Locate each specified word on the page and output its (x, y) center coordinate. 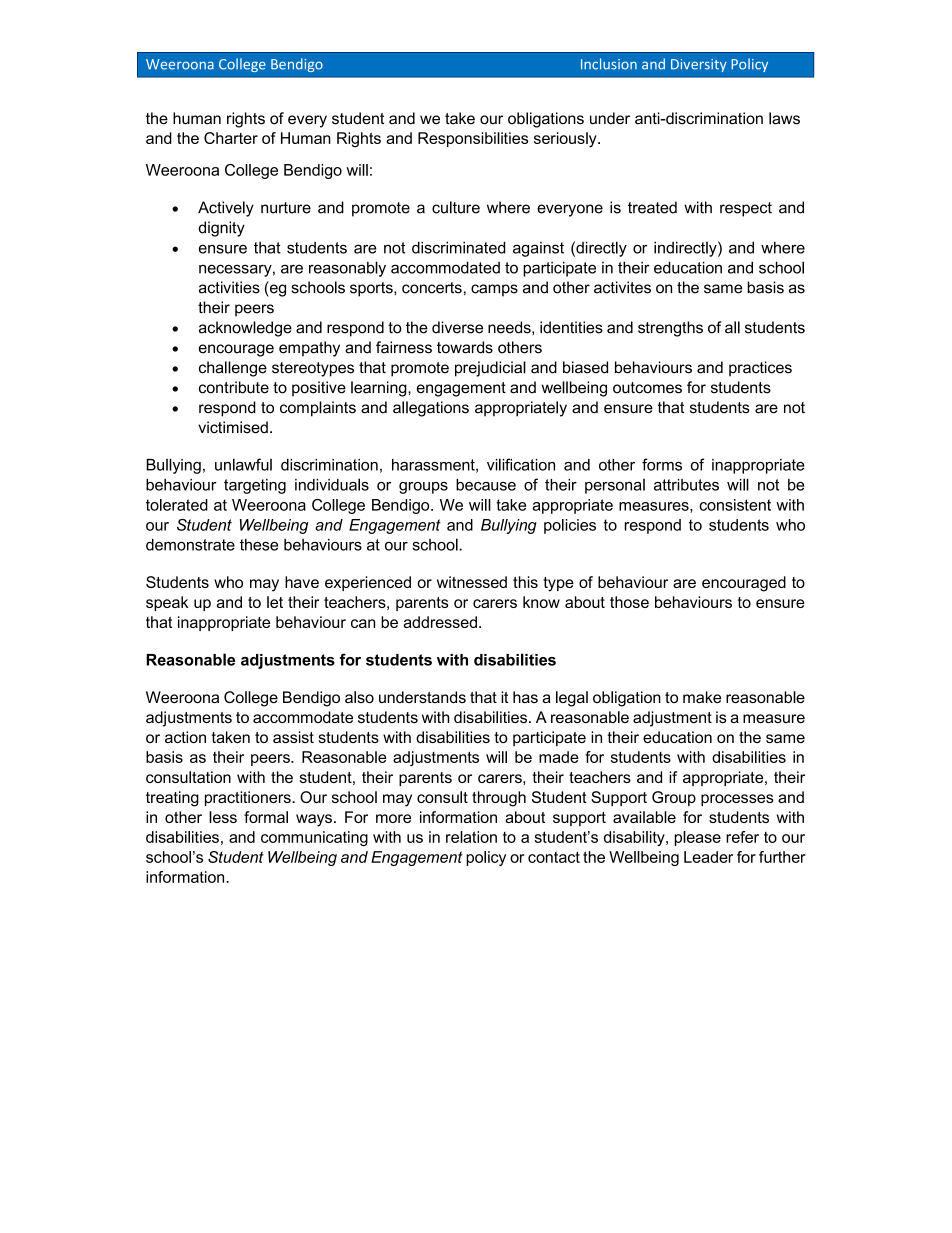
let (275, 602)
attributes (686, 485)
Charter (231, 138)
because (486, 485)
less (223, 817)
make (702, 697)
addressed (440, 622)
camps (494, 290)
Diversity (699, 65)
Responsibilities (473, 139)
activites (622, 287)
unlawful (243, 464)
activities (229, 287)
